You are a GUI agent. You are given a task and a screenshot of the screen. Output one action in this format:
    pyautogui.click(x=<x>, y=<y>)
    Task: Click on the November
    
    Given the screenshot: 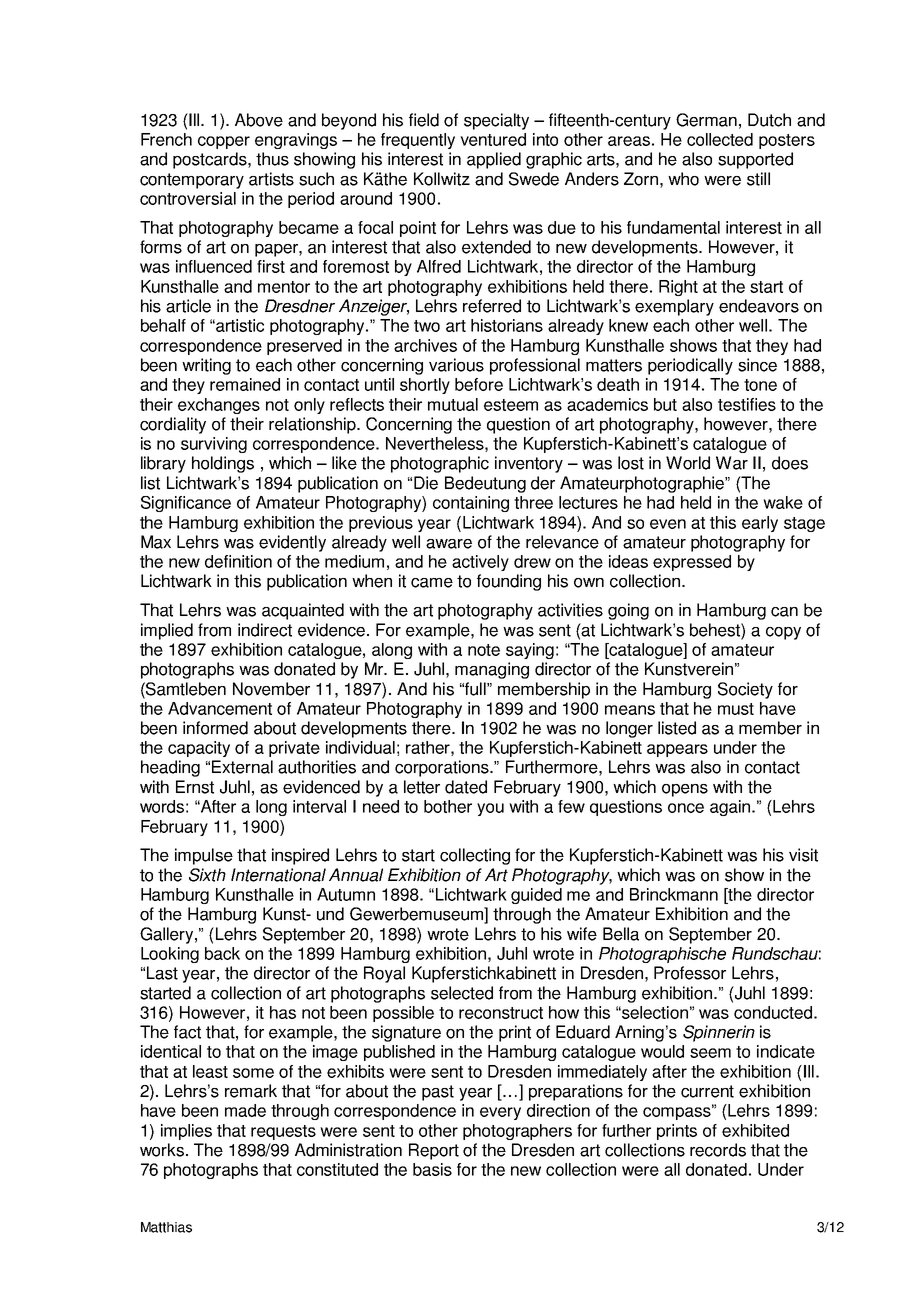 What is the action you would take?
    pyautogui.click(x=271, y=689)
